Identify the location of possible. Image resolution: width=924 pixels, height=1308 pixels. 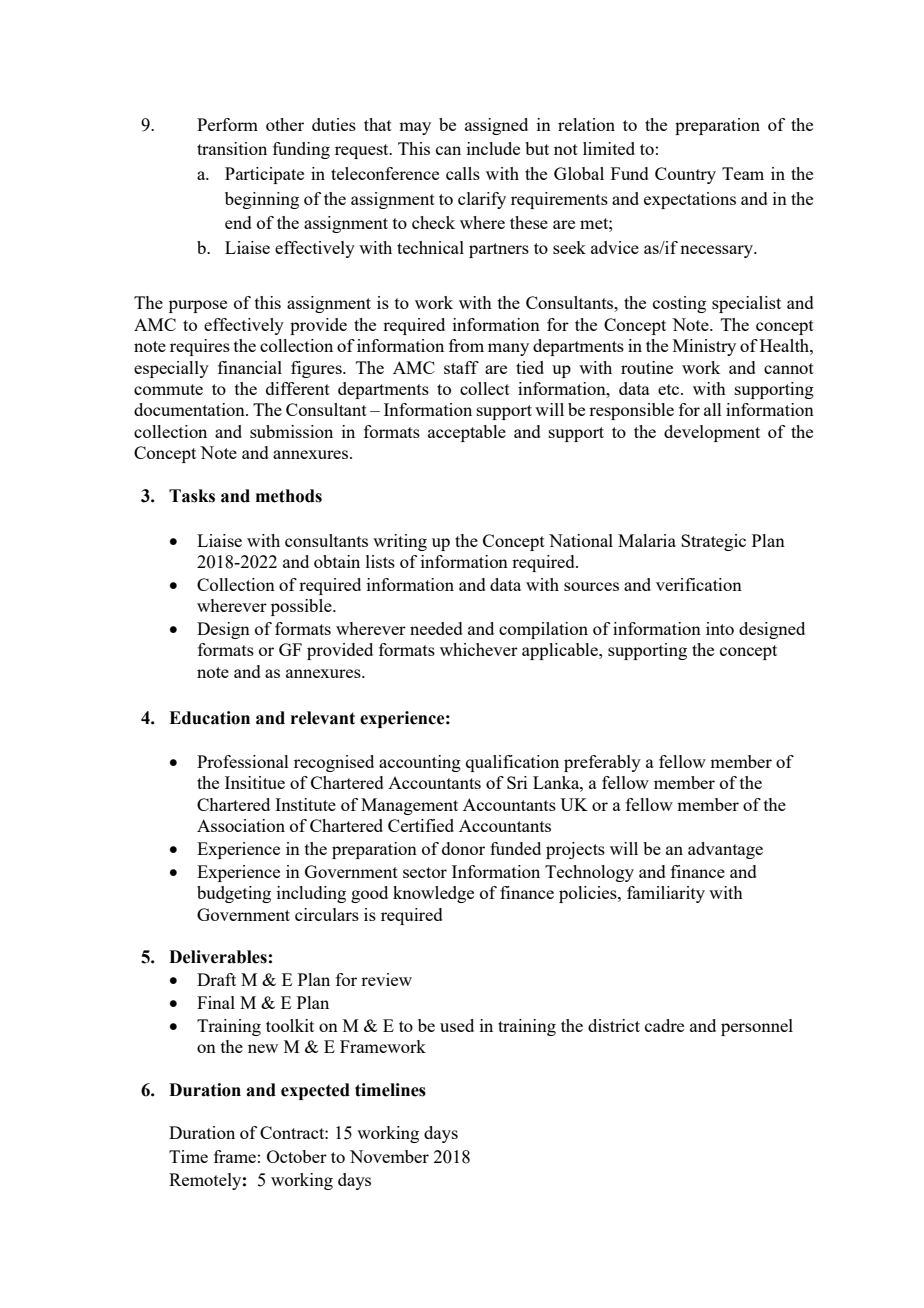
(302, 607).
